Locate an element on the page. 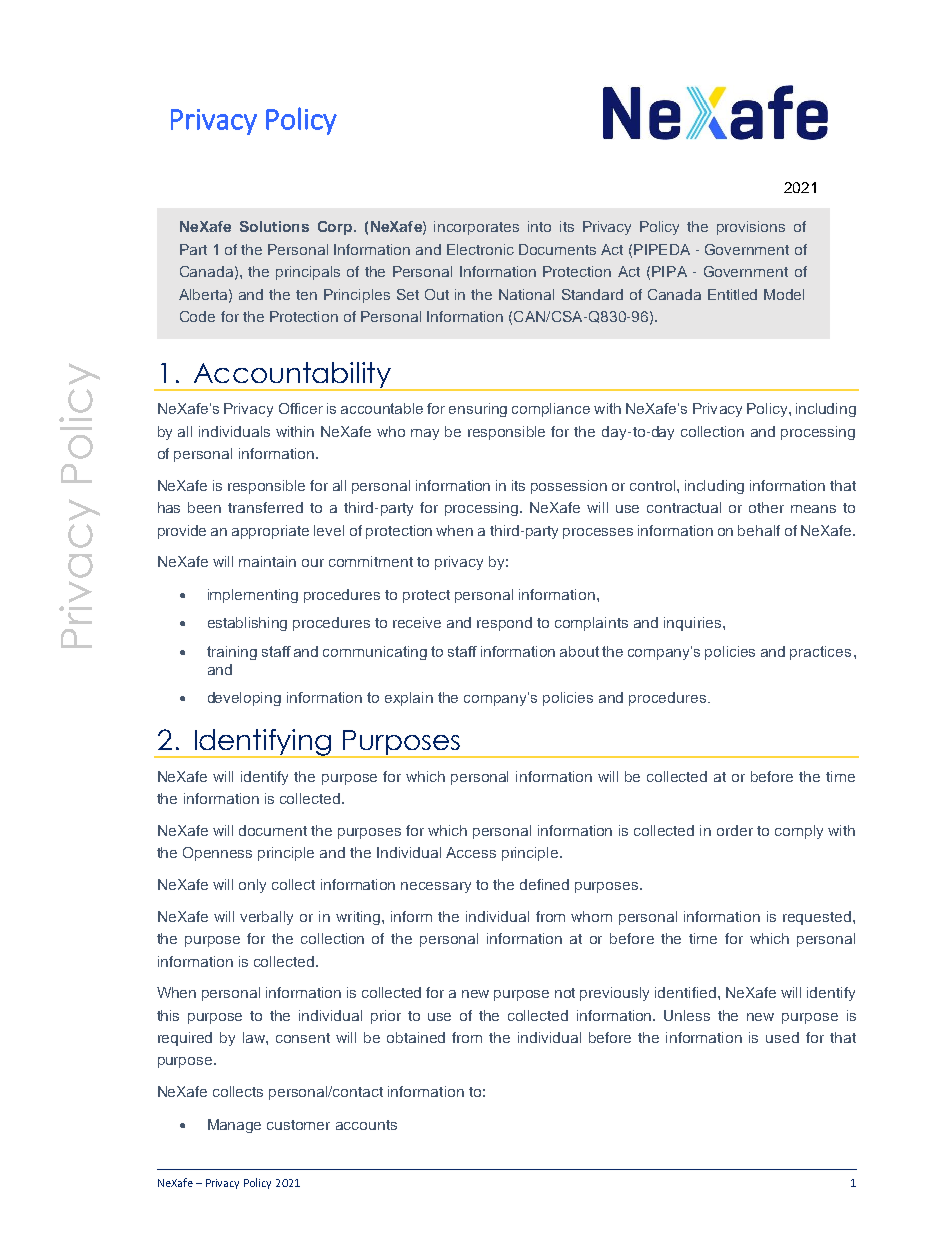 The height and width of the page is (1233, 952). Manage is located at coordinates (234, 1126).
